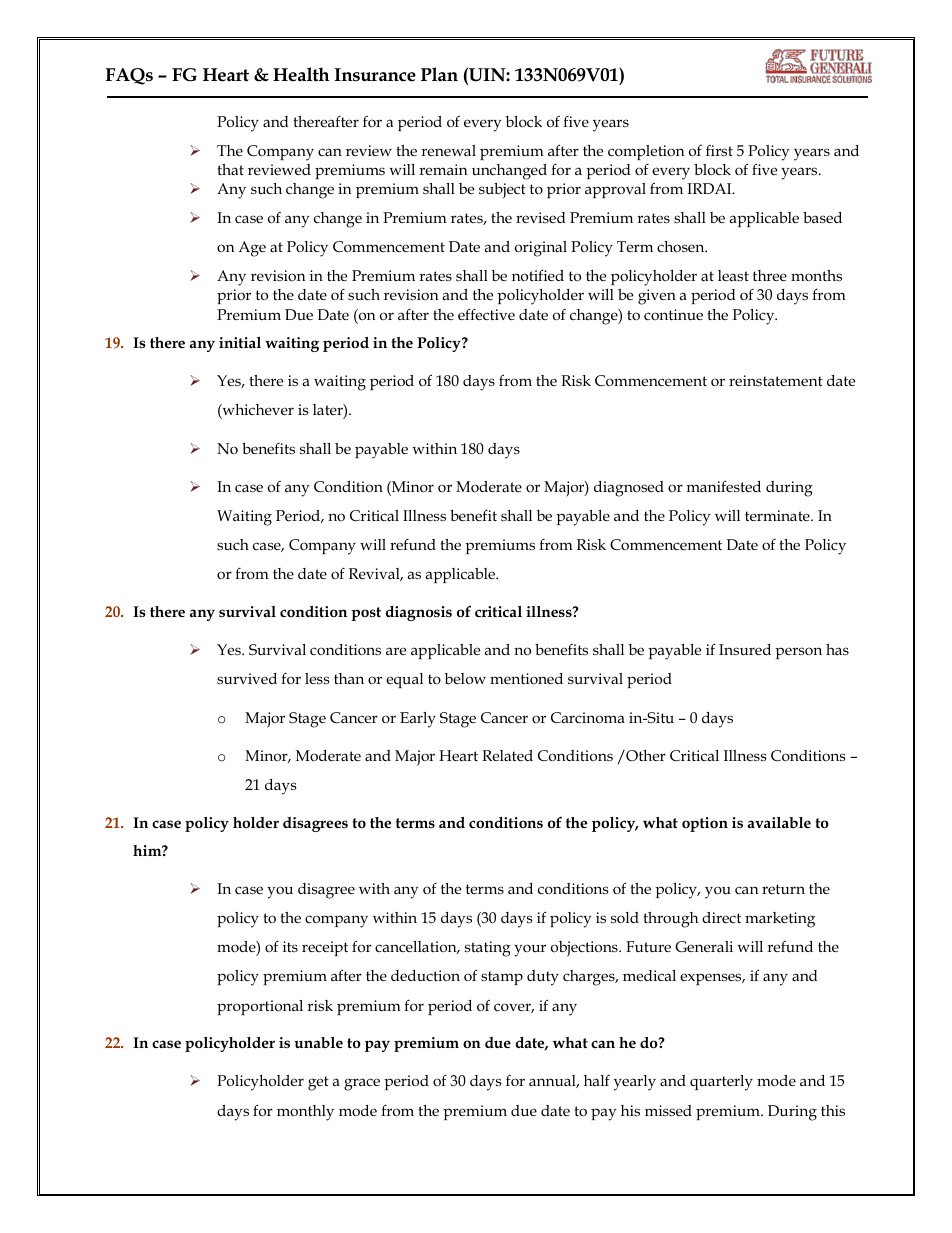 The height and width of the document is (1233, 952). I want to click on Health, so click(301, 74).
